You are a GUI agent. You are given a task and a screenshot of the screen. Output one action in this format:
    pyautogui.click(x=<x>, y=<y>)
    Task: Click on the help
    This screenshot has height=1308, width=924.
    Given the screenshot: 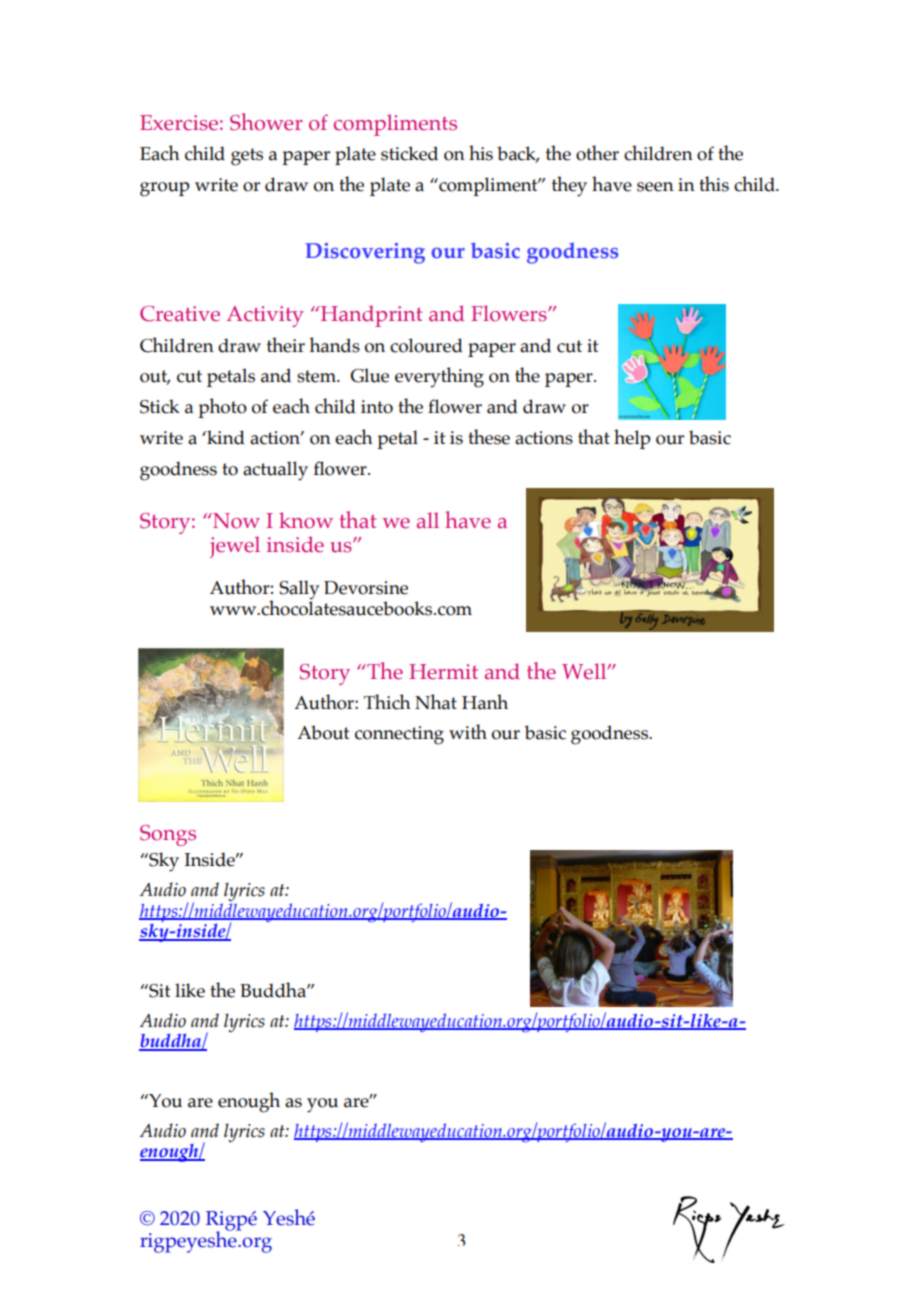 What is the action you would take?
    pyautogui.click(x=632, y=439)
